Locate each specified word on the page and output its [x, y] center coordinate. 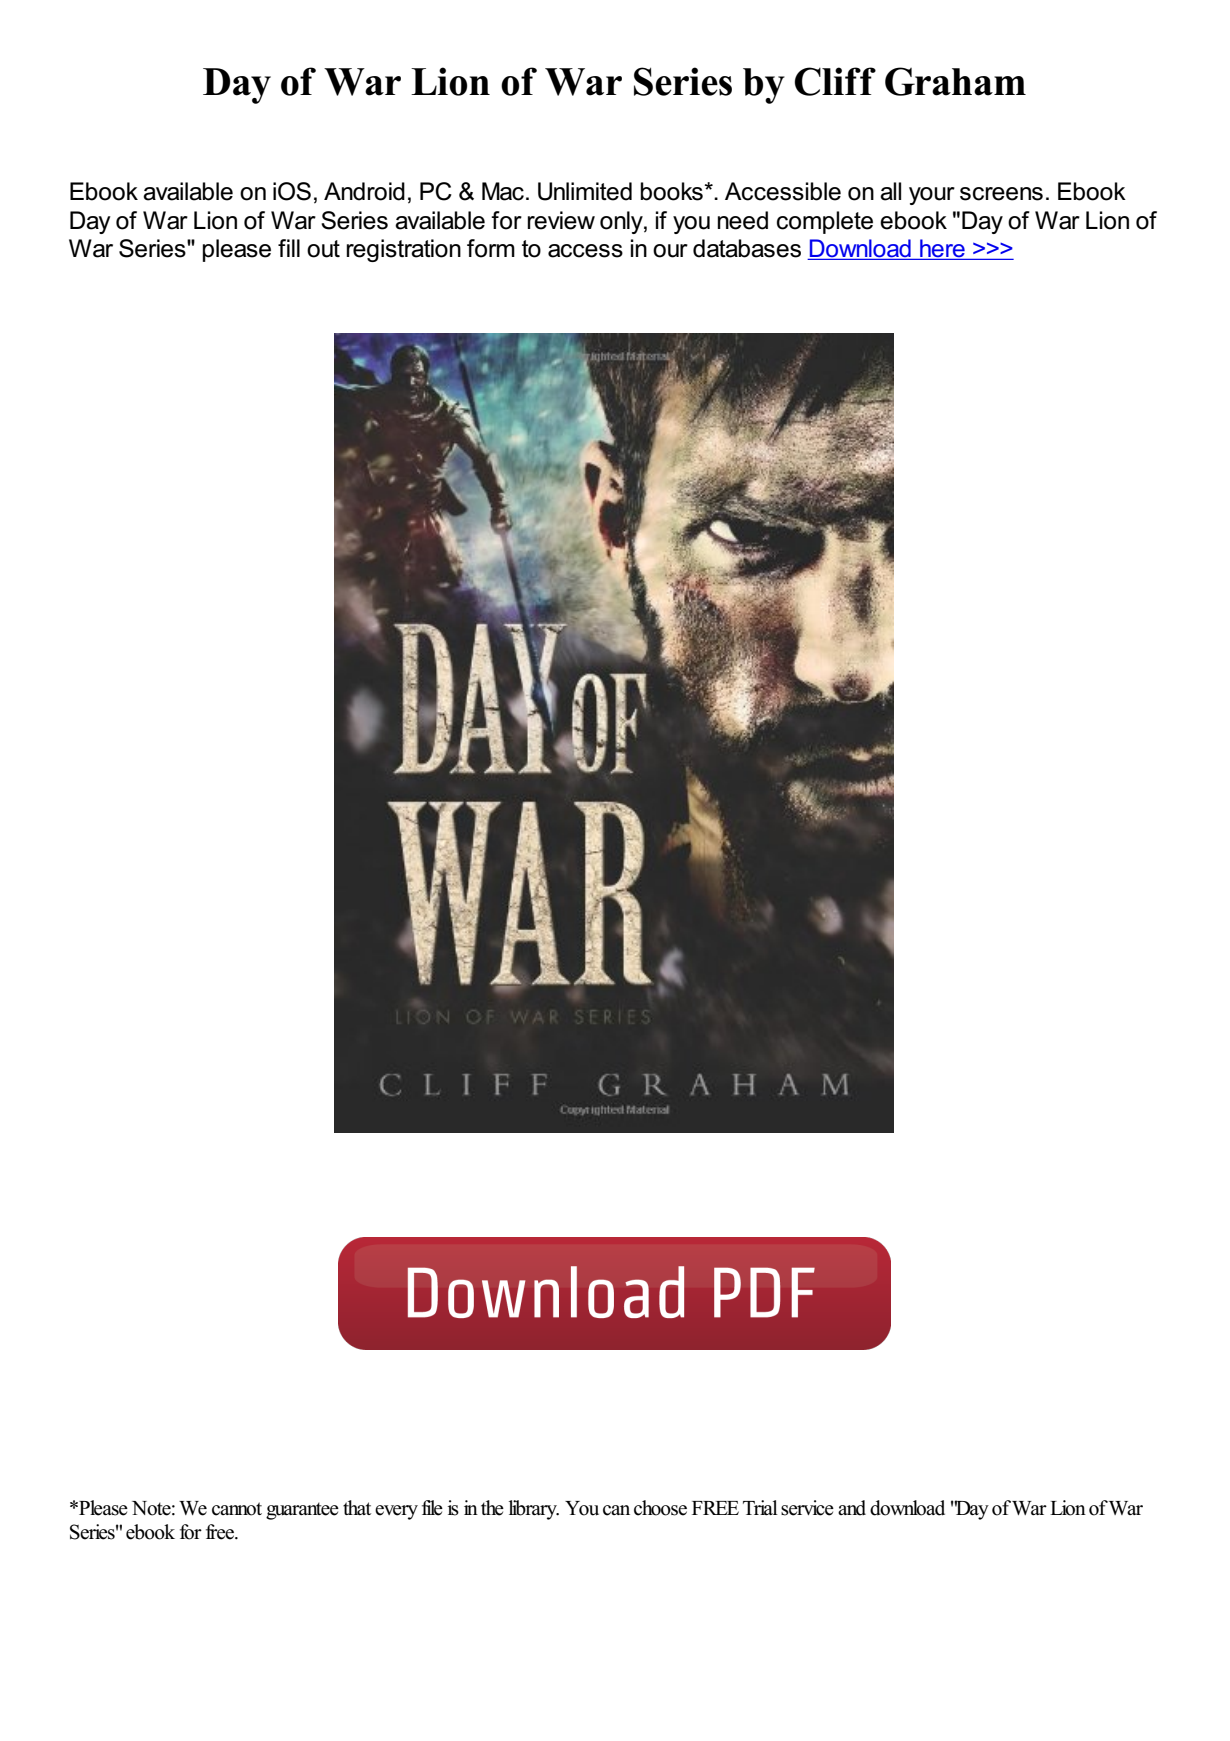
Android [364, 191]
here [942, 249]
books [671, 191]
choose [660, 1508]
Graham [955, 81]
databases [747, 248]
